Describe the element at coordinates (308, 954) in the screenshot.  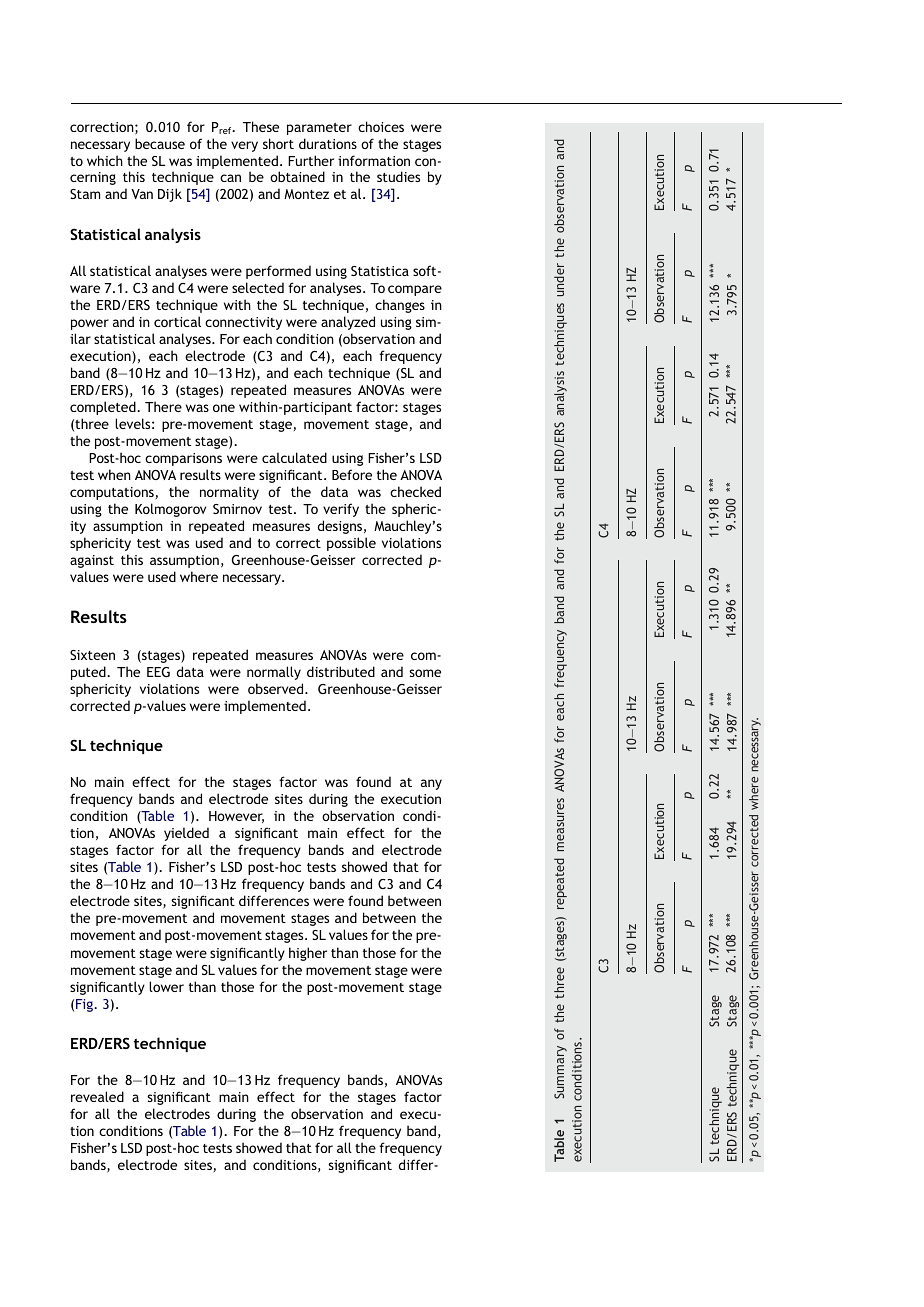
I see `higher` at that location.
